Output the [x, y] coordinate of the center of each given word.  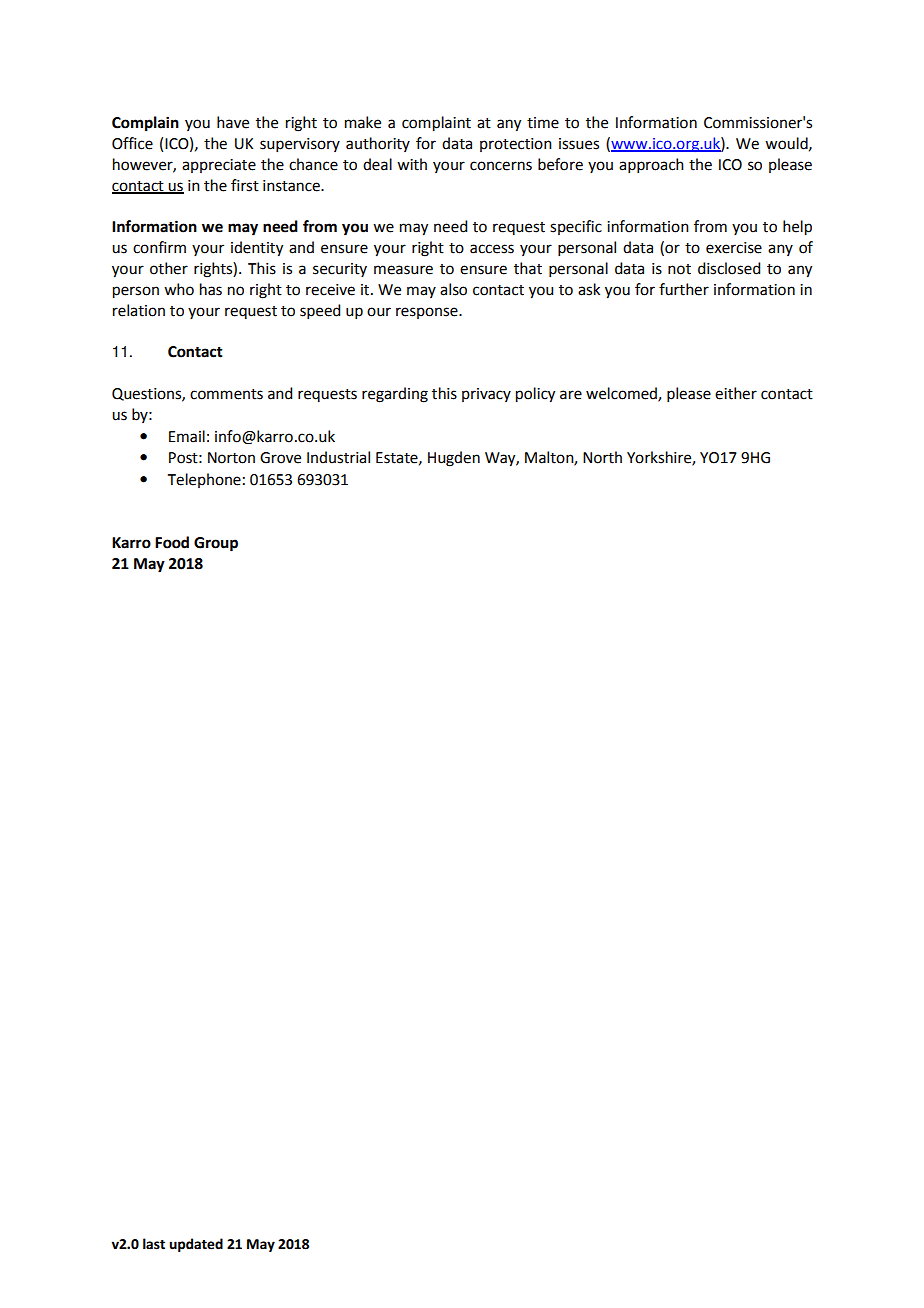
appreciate [219, 166]
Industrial [338, 457]
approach [651, 165]
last [154, 1244]
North [602, 457]
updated [196, 1245]
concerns [501, 166]
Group [216, 544]
